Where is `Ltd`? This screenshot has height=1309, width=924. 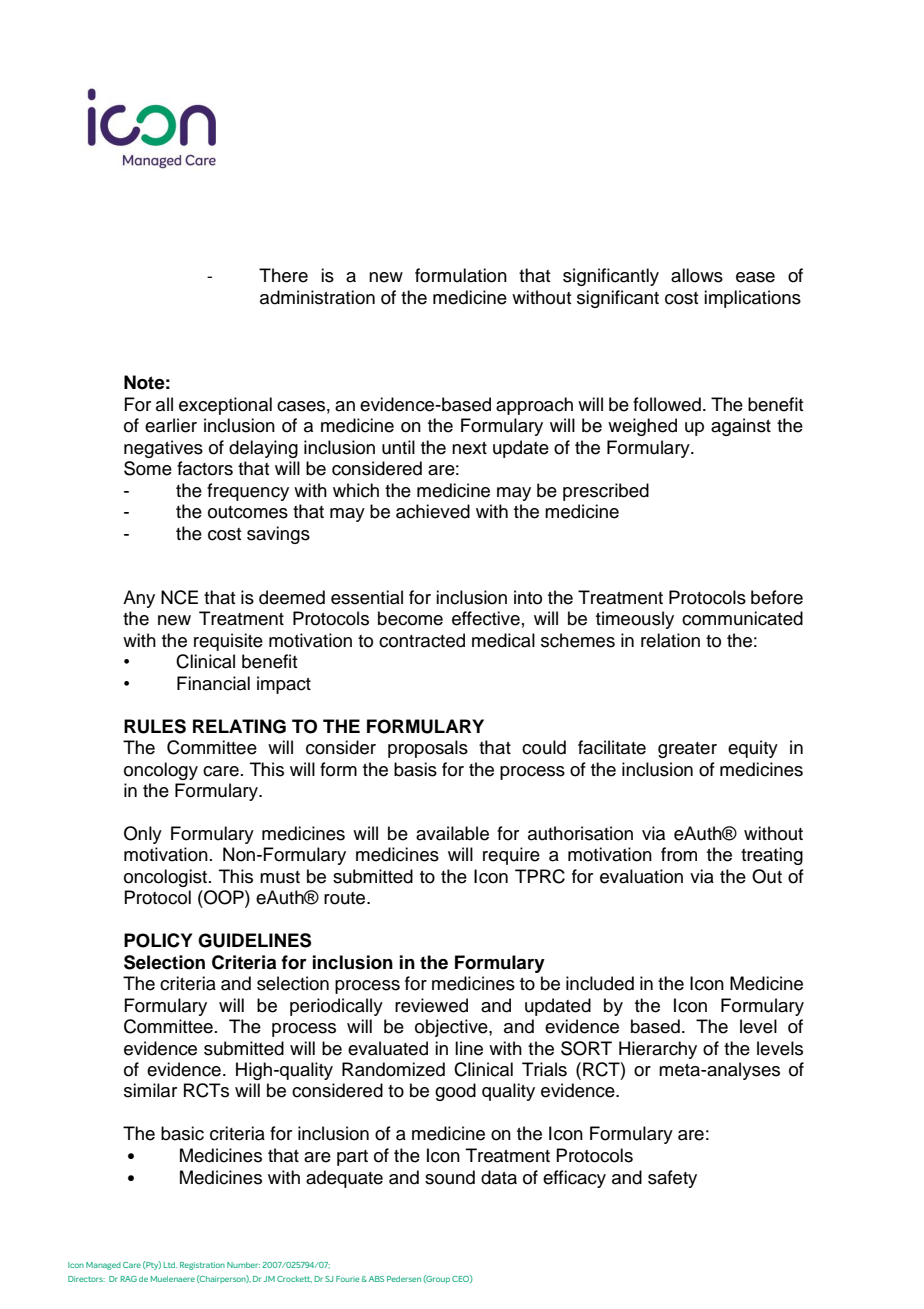 Ltd is located at coordinates (170, 1265).
